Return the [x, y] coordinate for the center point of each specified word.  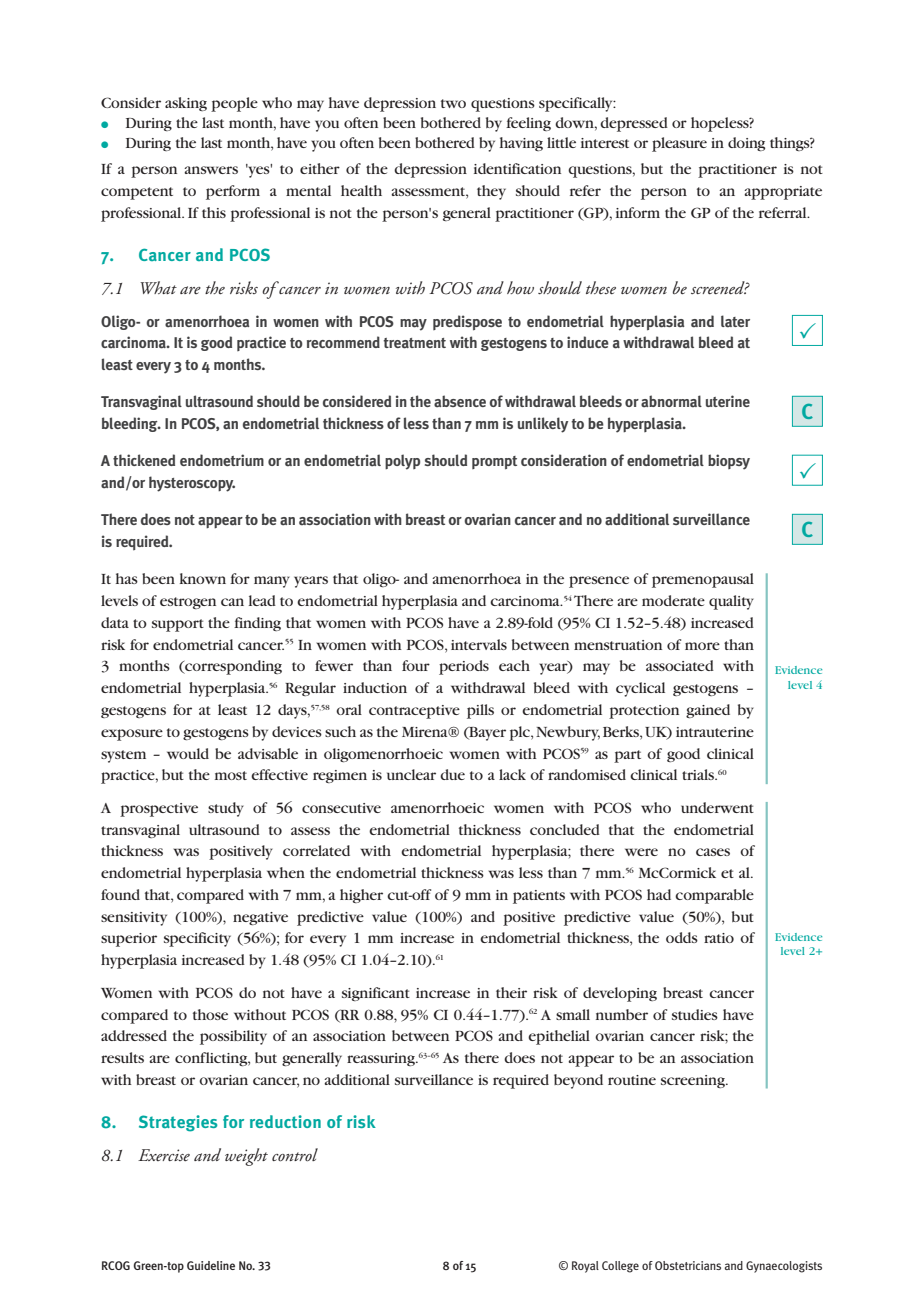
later [735, 321]
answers [211, 170]
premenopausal [703, 580]
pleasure [679, 144]
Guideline [211, 1265]
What [158, 287]
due [452, 774]
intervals [479, 644]
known [203, 578]
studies [695, 1014]
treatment [415, 343]
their [511, 992]
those [210, 1014]
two [453, 103]
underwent [717, 807]
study [226, 809]
